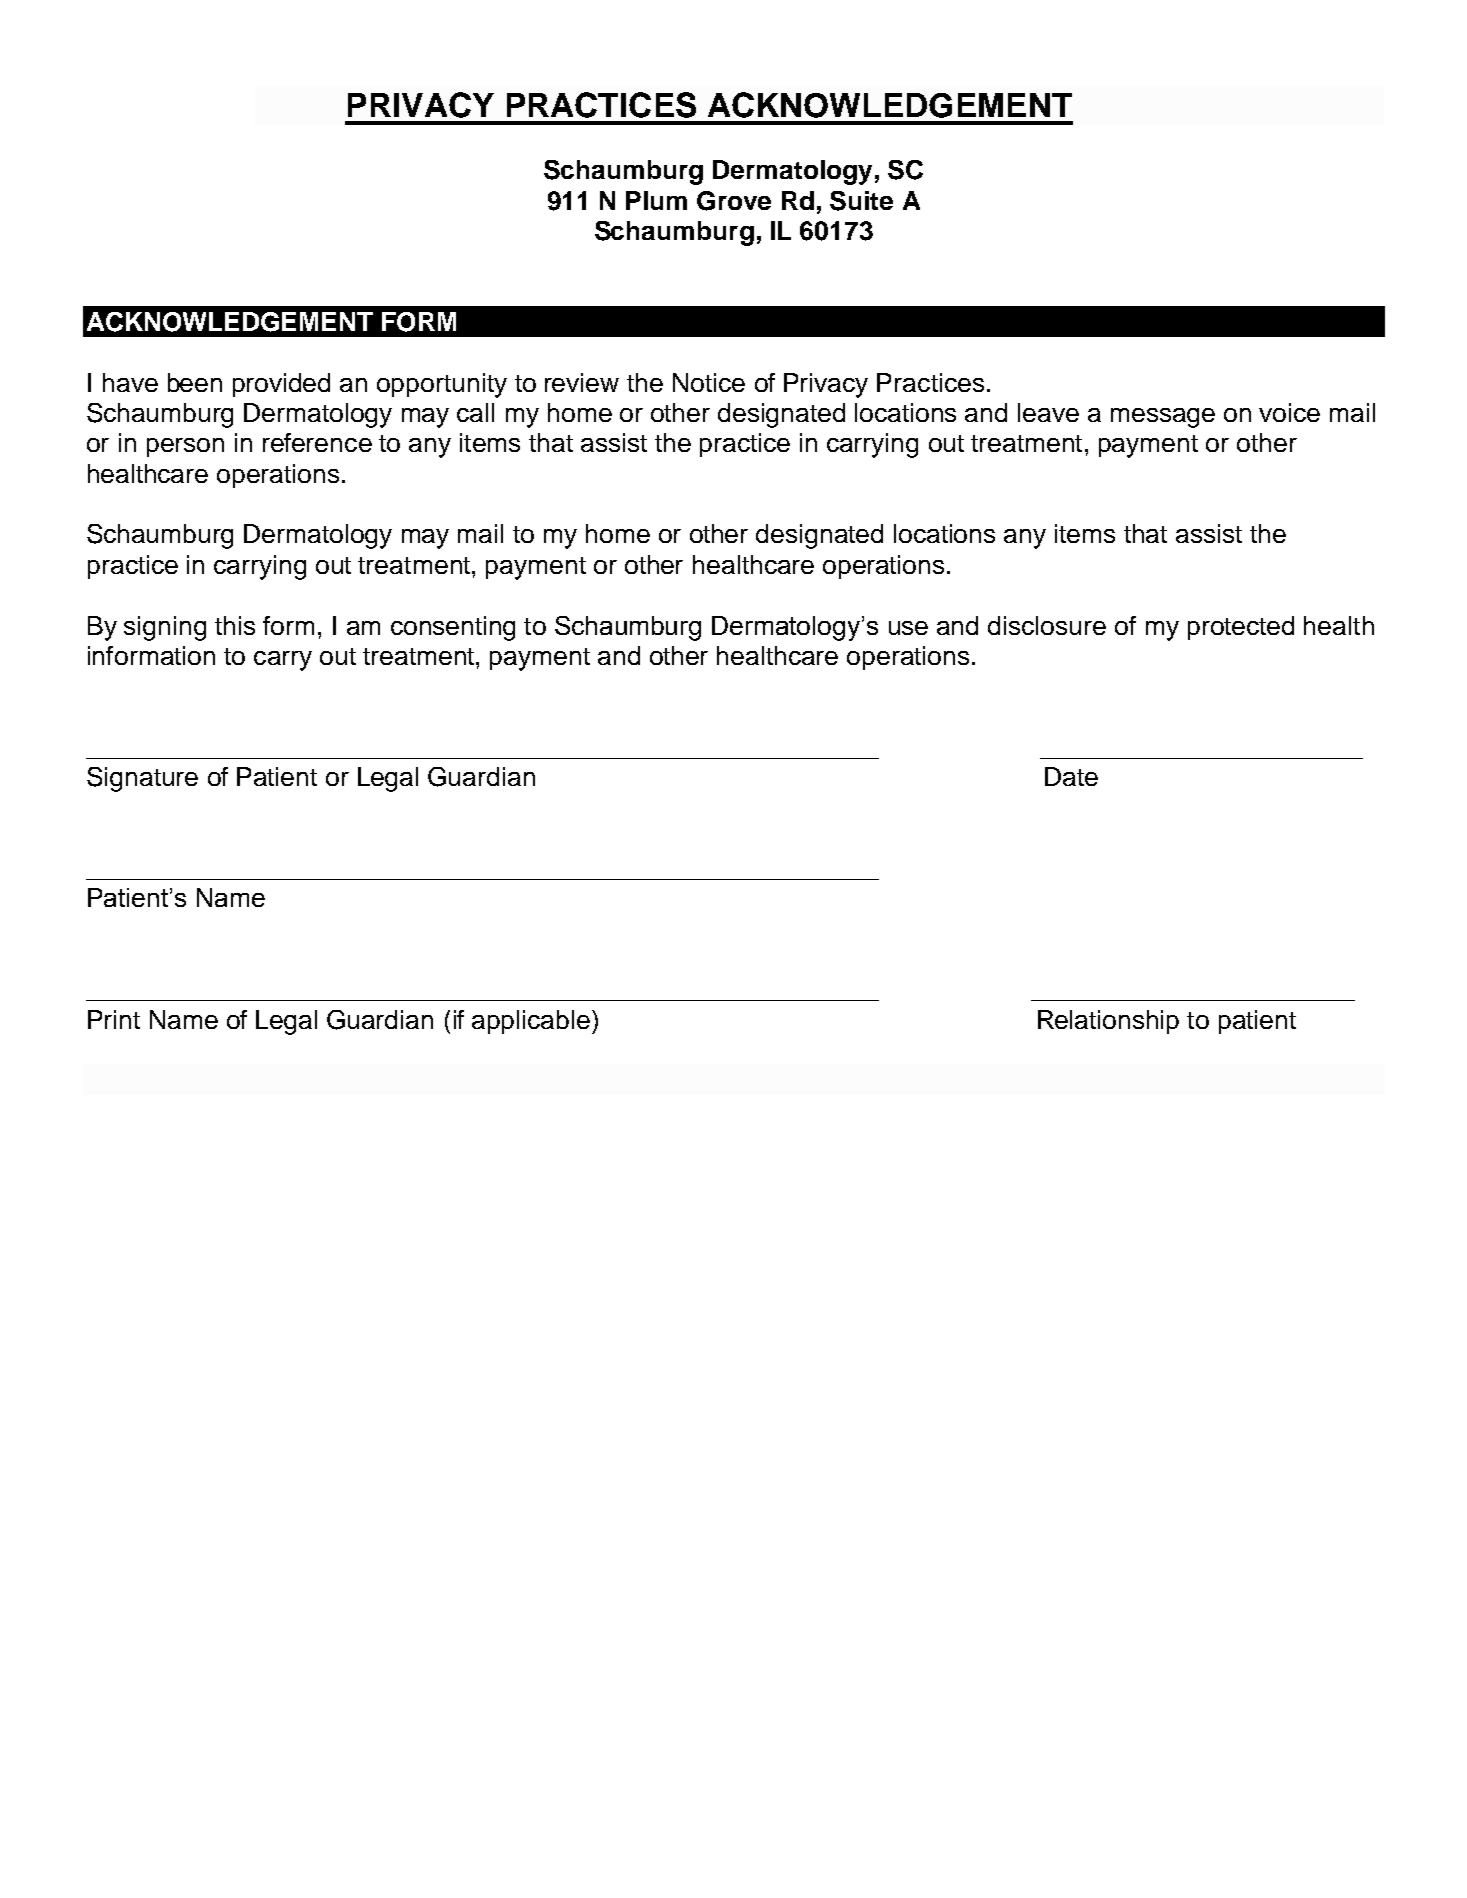  What do you see at coordinates (908, 628) in the image?
I see `use` at bounding box center [908, 628].
